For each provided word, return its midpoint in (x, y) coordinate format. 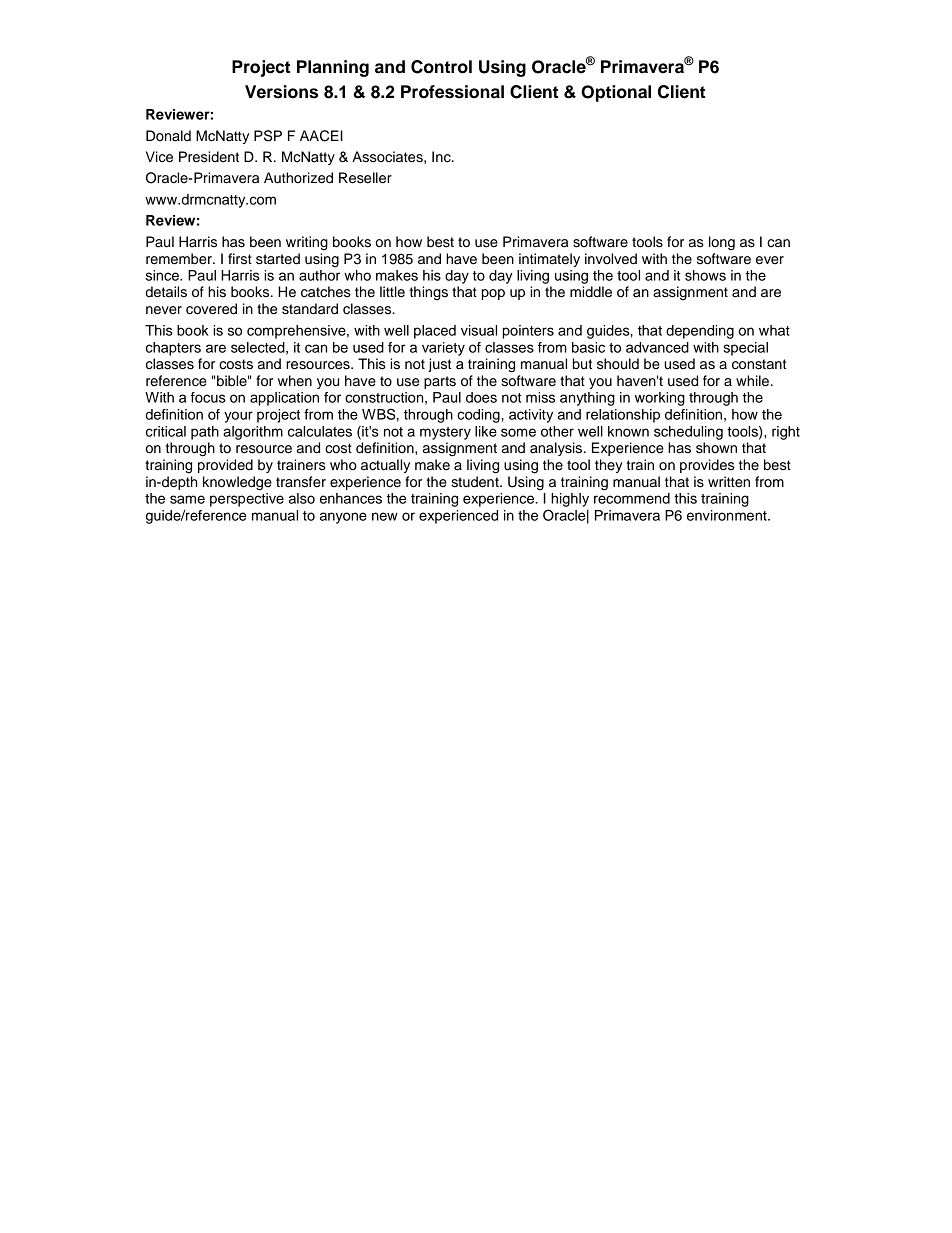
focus (208, 397)
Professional (452, 92)
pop (493, 294)
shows (705, 275)
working (660, 399)
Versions (281, 92)
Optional (616, 93)
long (722, 243)
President (209, 157)
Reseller (365, 178)
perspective (247, 500)
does (481, 397)
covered (211, 309)
